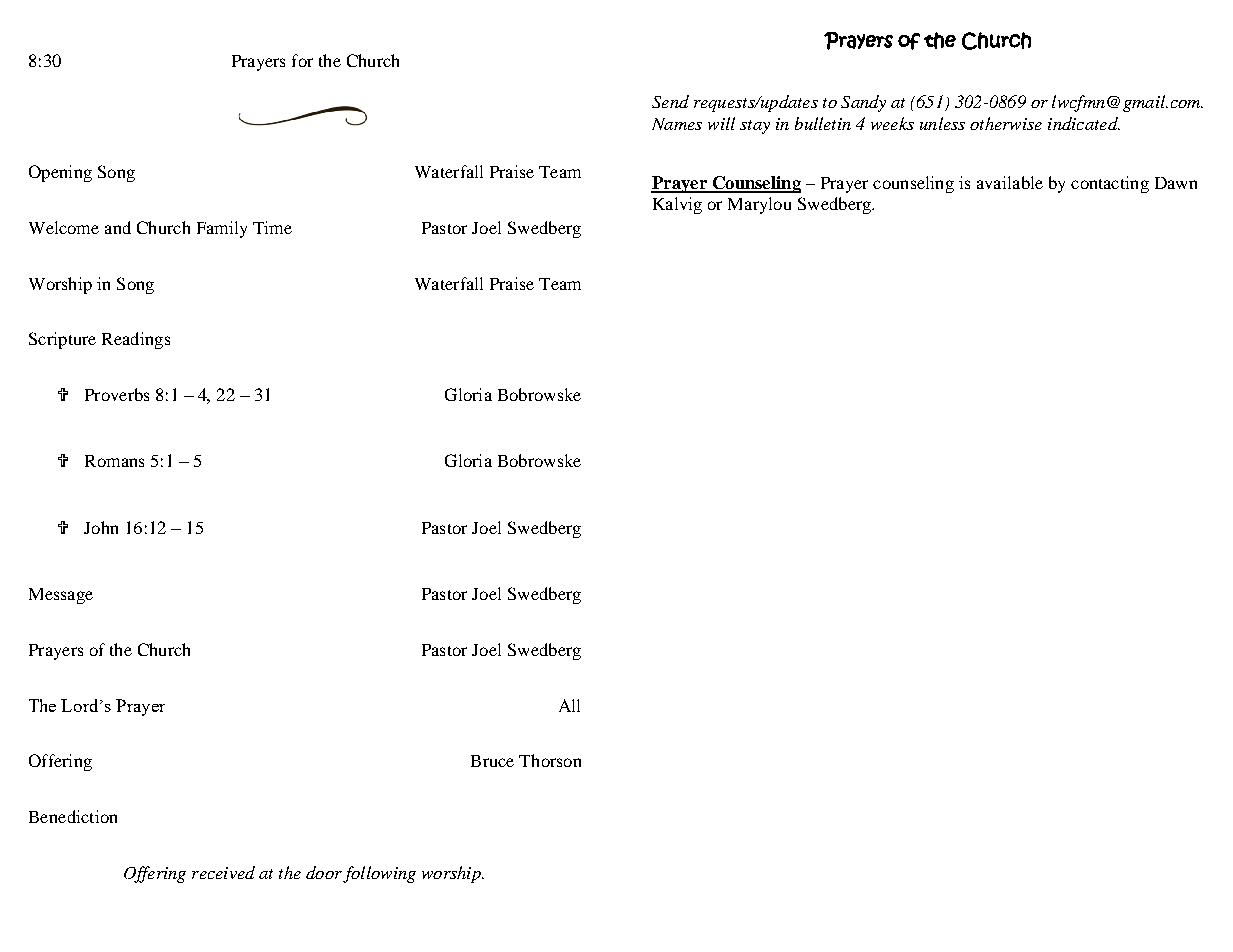 This screenshot has width=1233, height=952. What do you see at coordinates (136, 340) in the screenshot?
I see `Readings` at bounding box center [136, 340].
